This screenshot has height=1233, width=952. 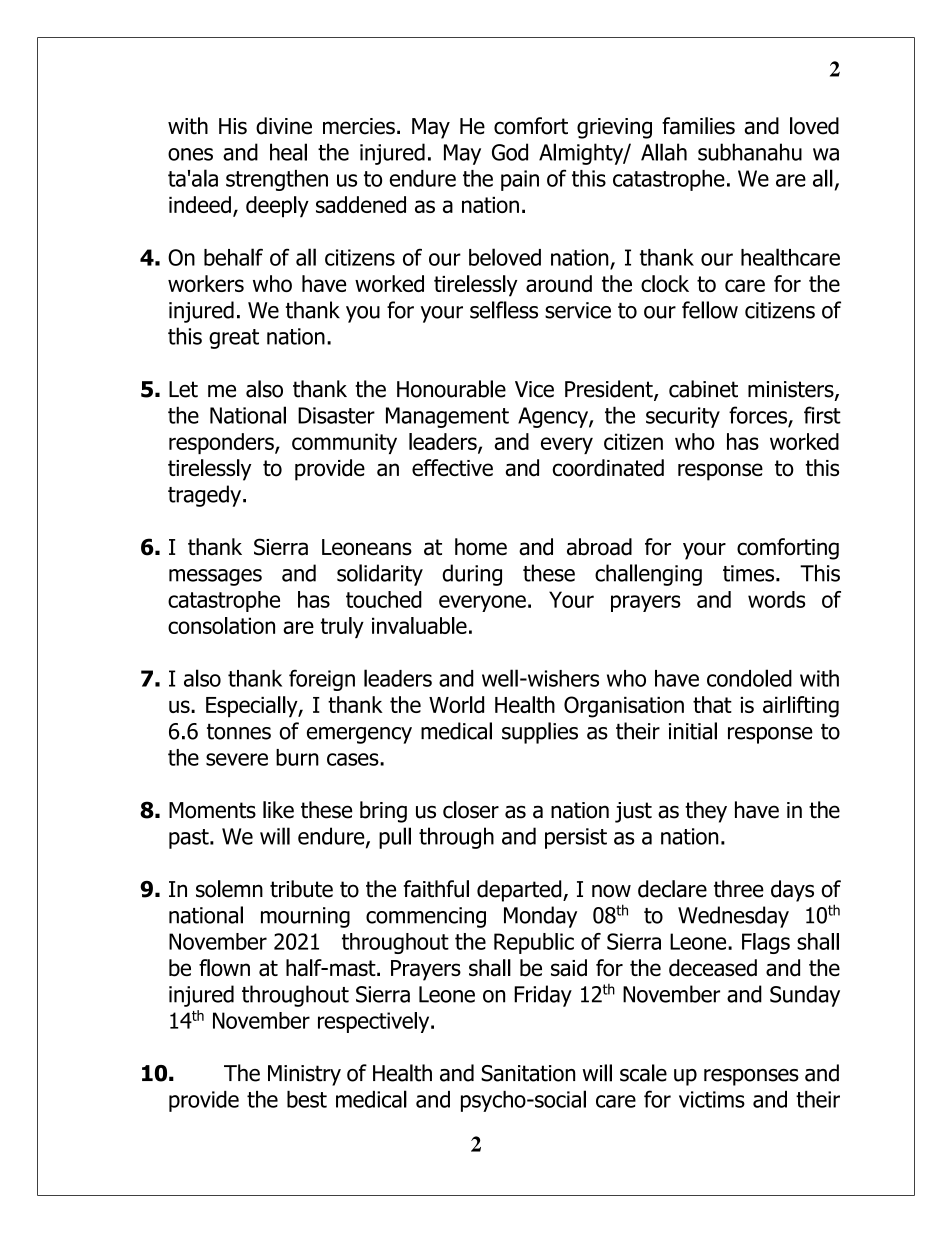 What do you see at coordinates (750, 152) in the screenshot?
I see `subhanahu` at bounding box center [750, 152].
